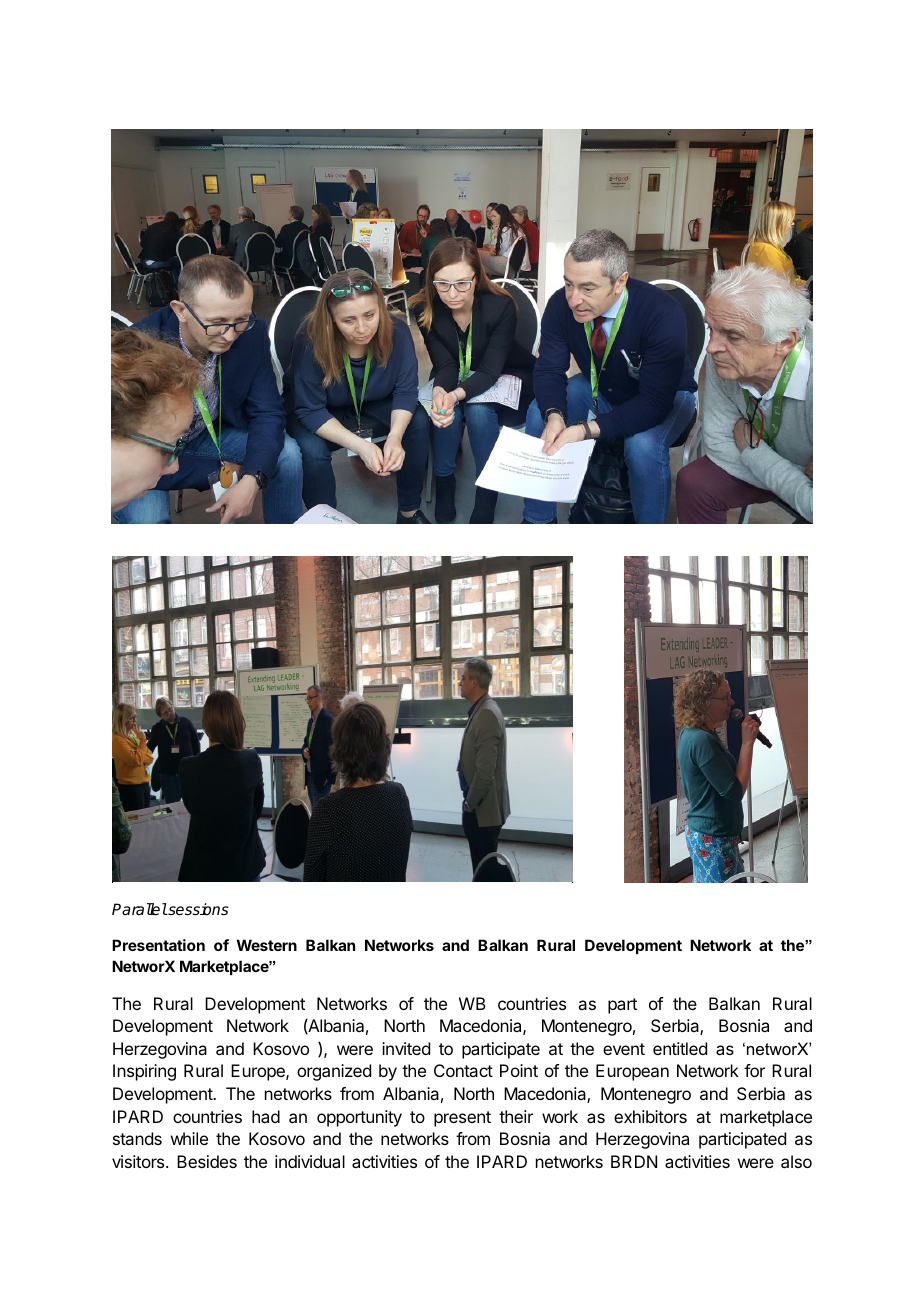  I want to click on entitled, so click(680, 1048).
